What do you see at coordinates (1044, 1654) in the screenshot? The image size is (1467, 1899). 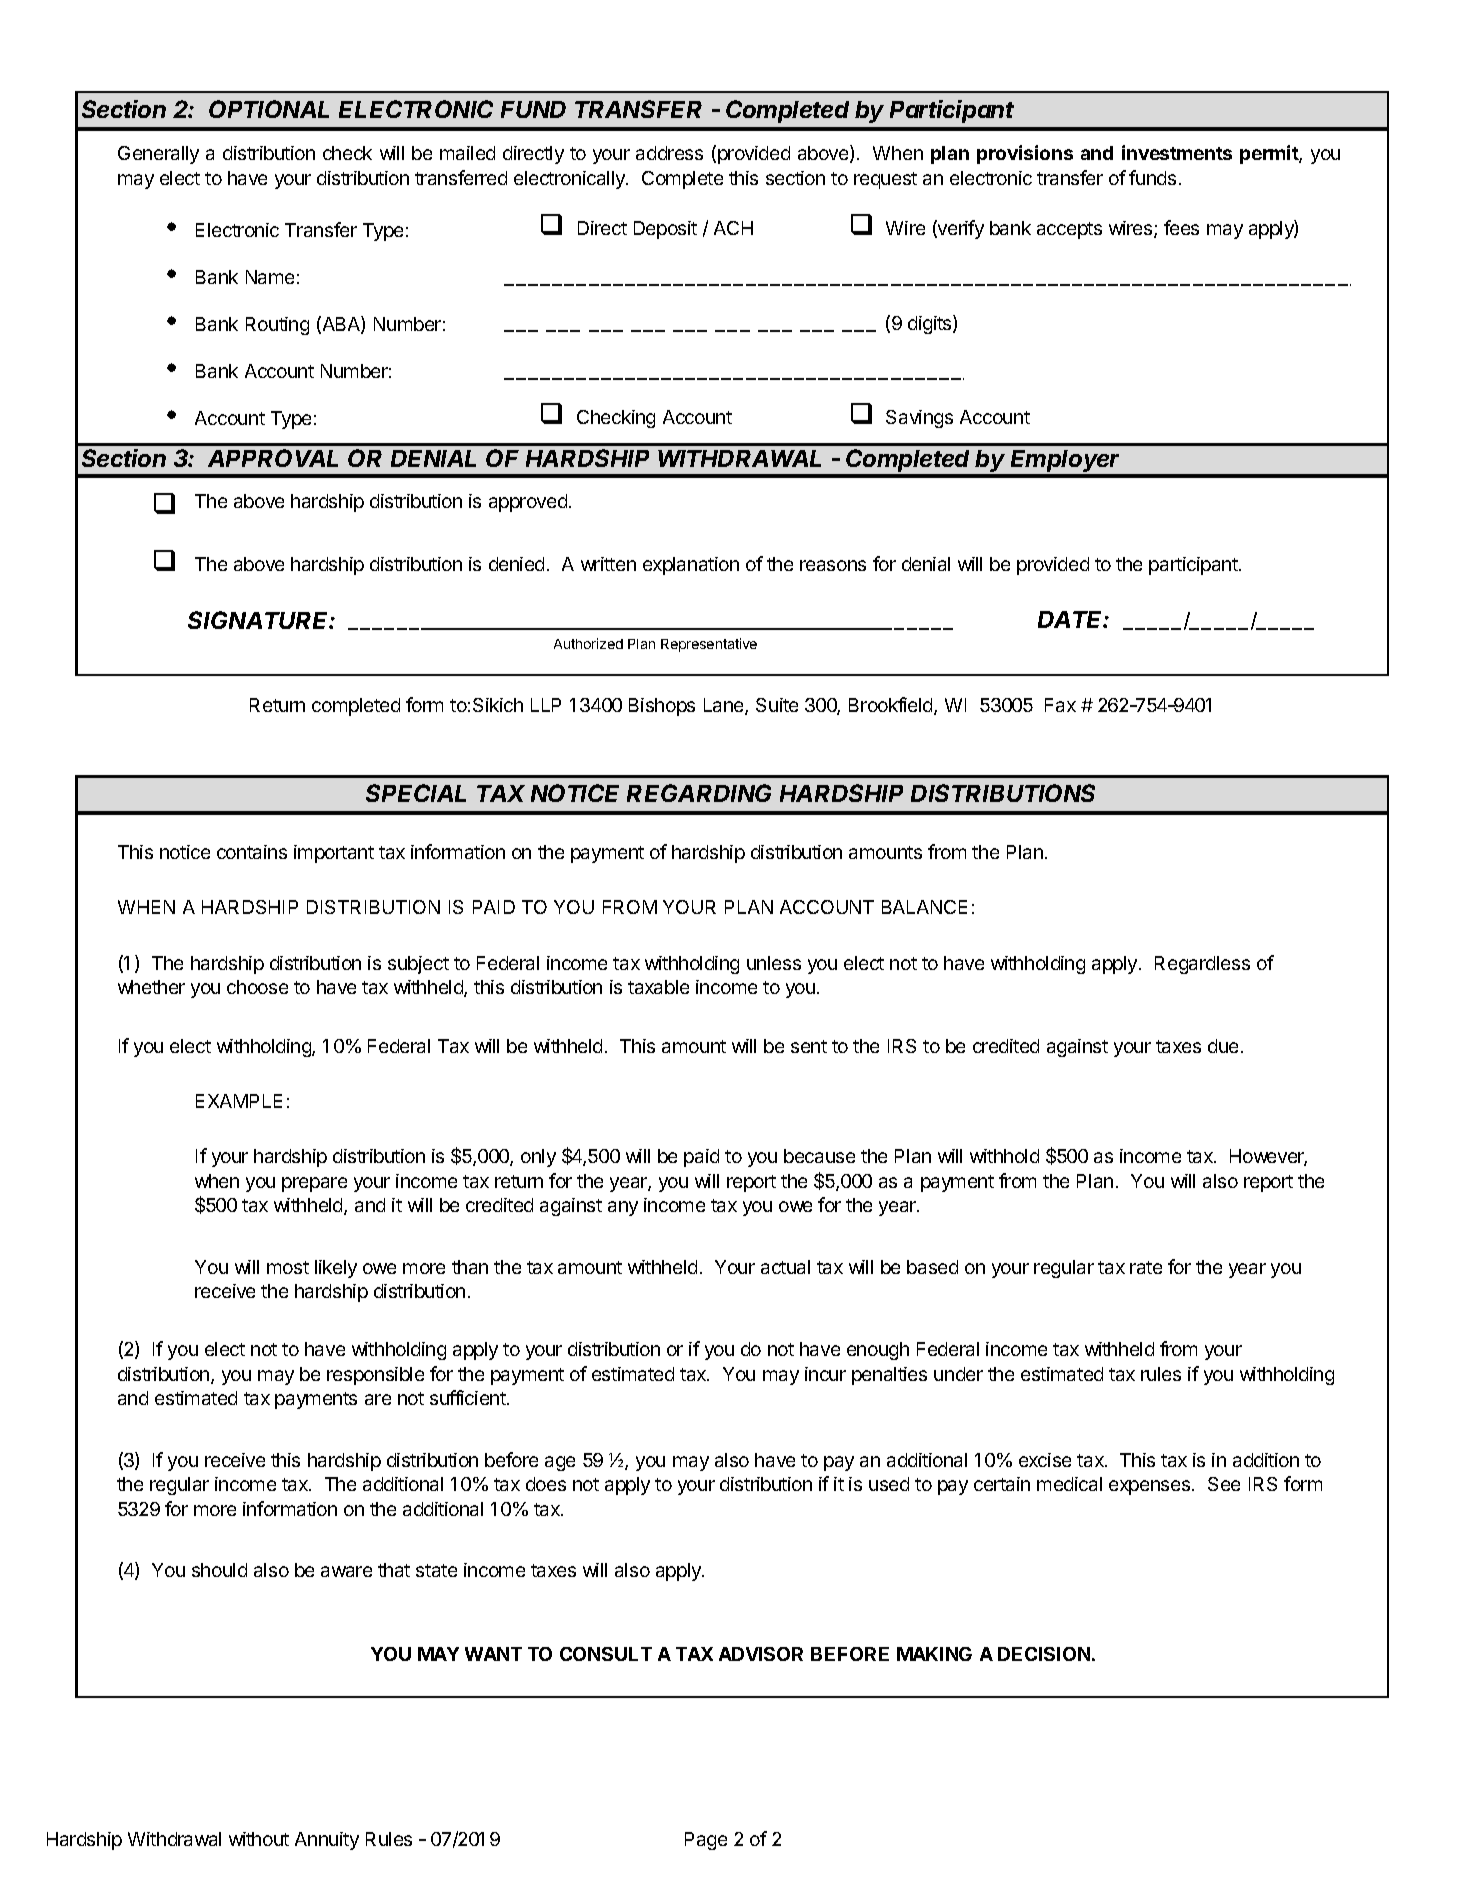 I see `DECISION` at bounding box center [1044, 1654].
